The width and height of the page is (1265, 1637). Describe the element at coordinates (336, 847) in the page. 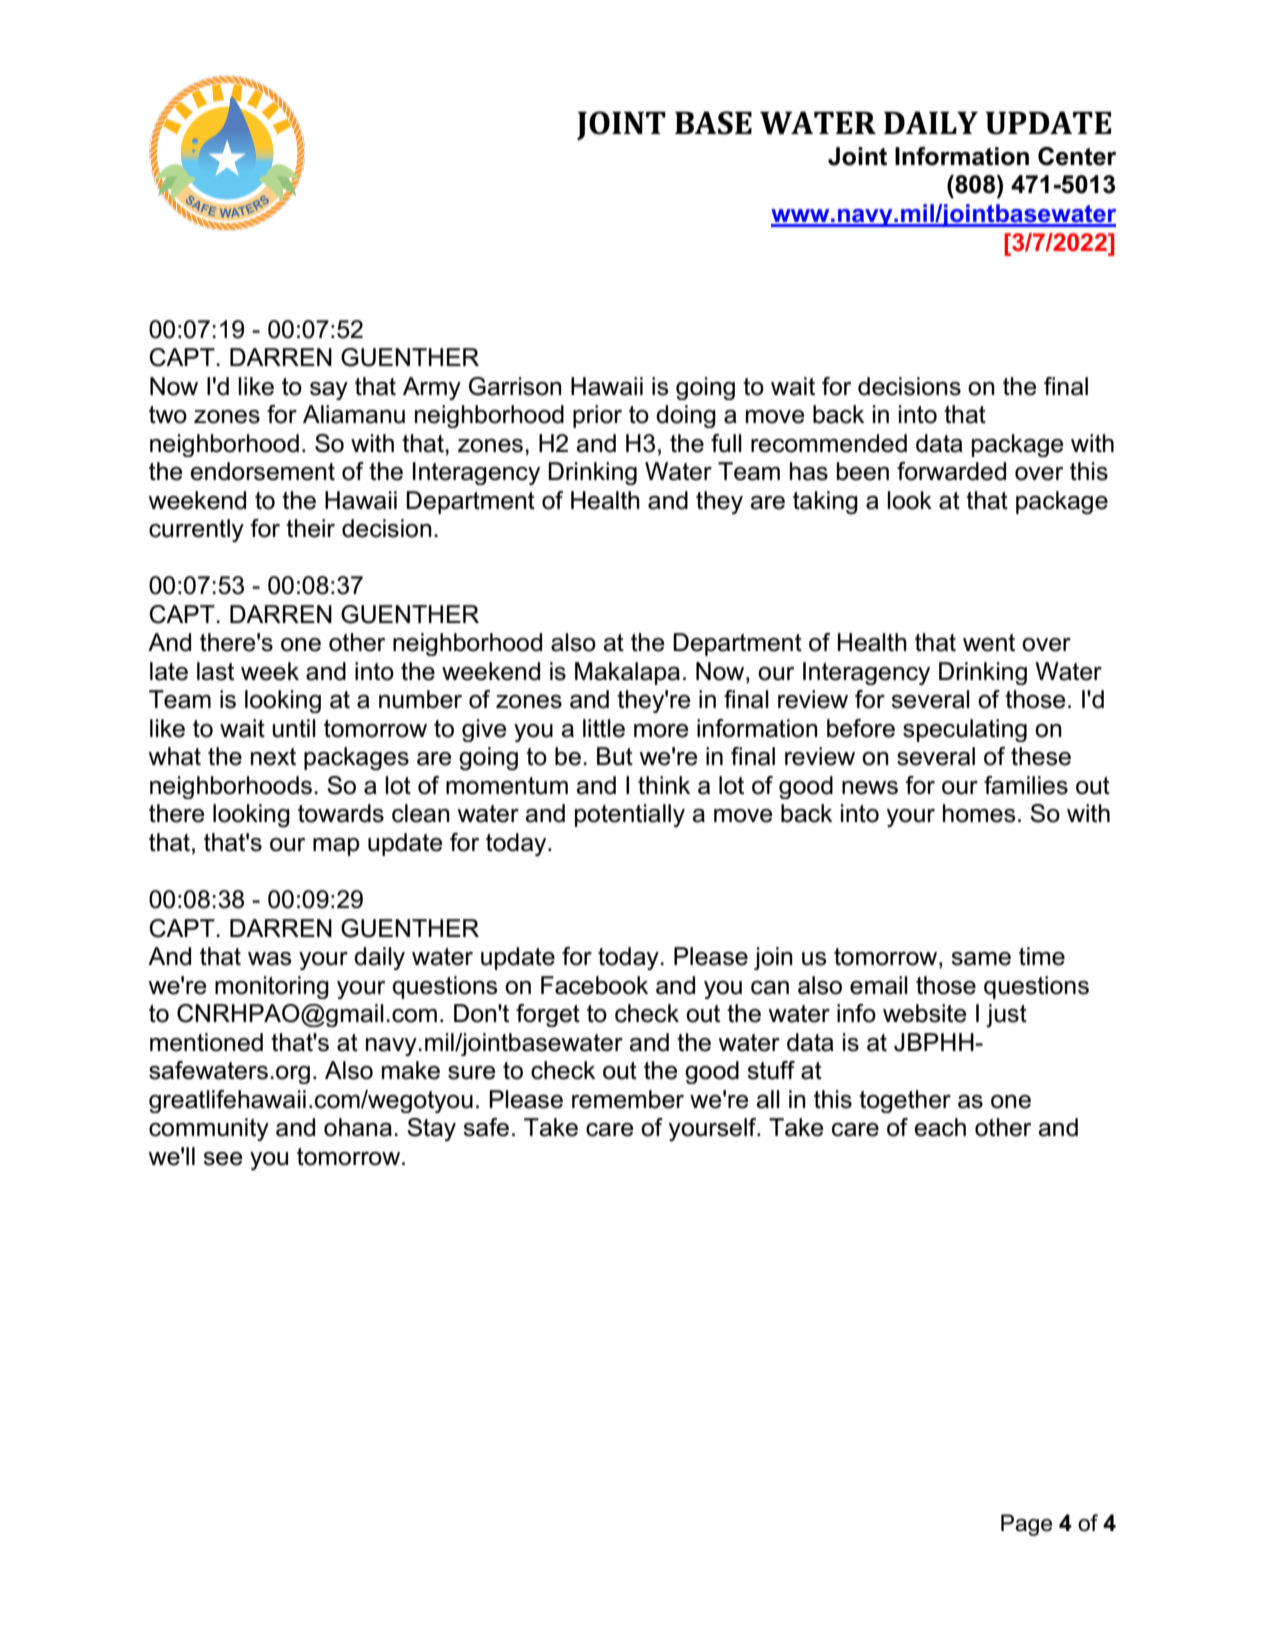

I see `map` at that location.
